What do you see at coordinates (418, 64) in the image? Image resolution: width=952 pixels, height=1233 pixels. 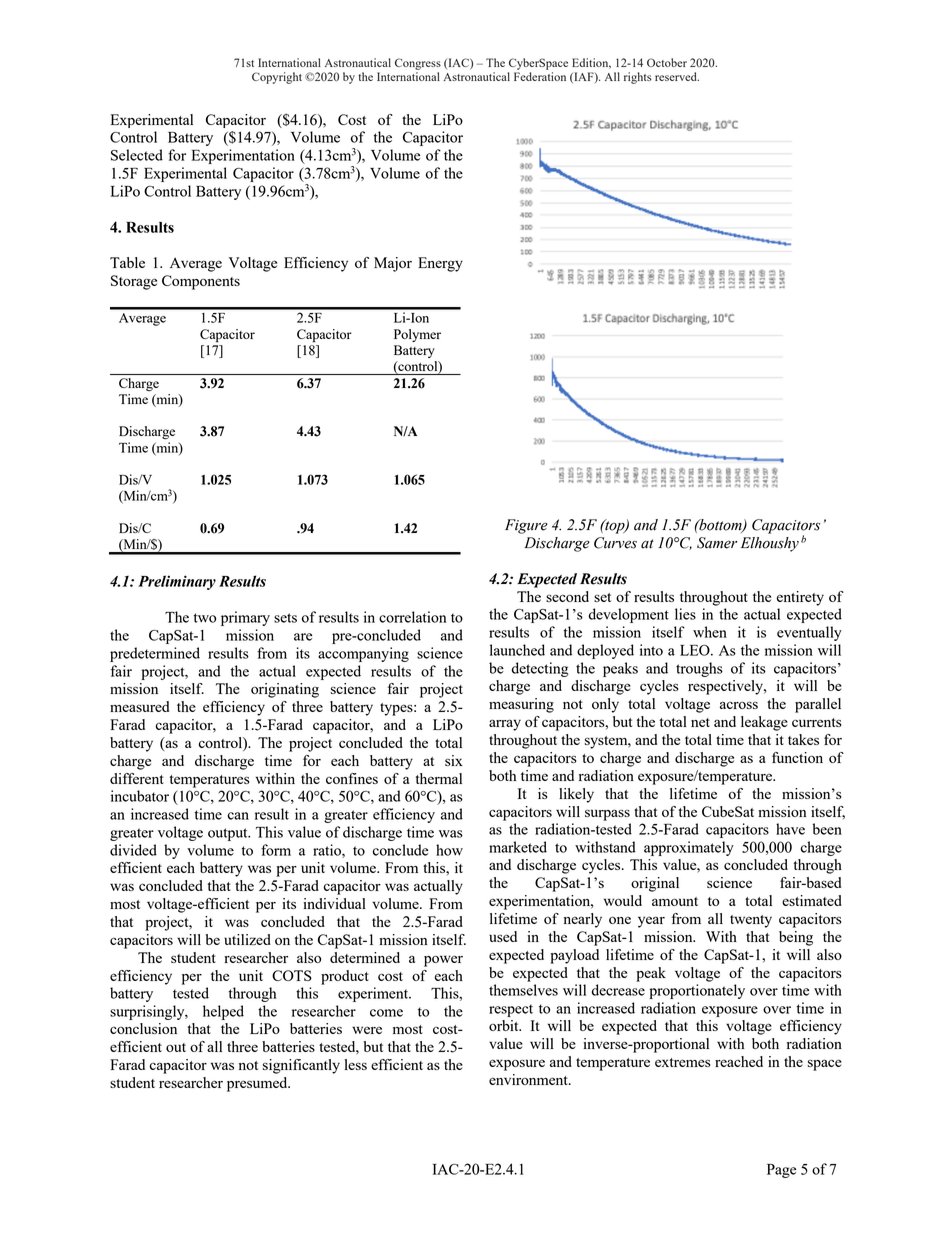 I see `Congress` at bounding box center [418, 64].
